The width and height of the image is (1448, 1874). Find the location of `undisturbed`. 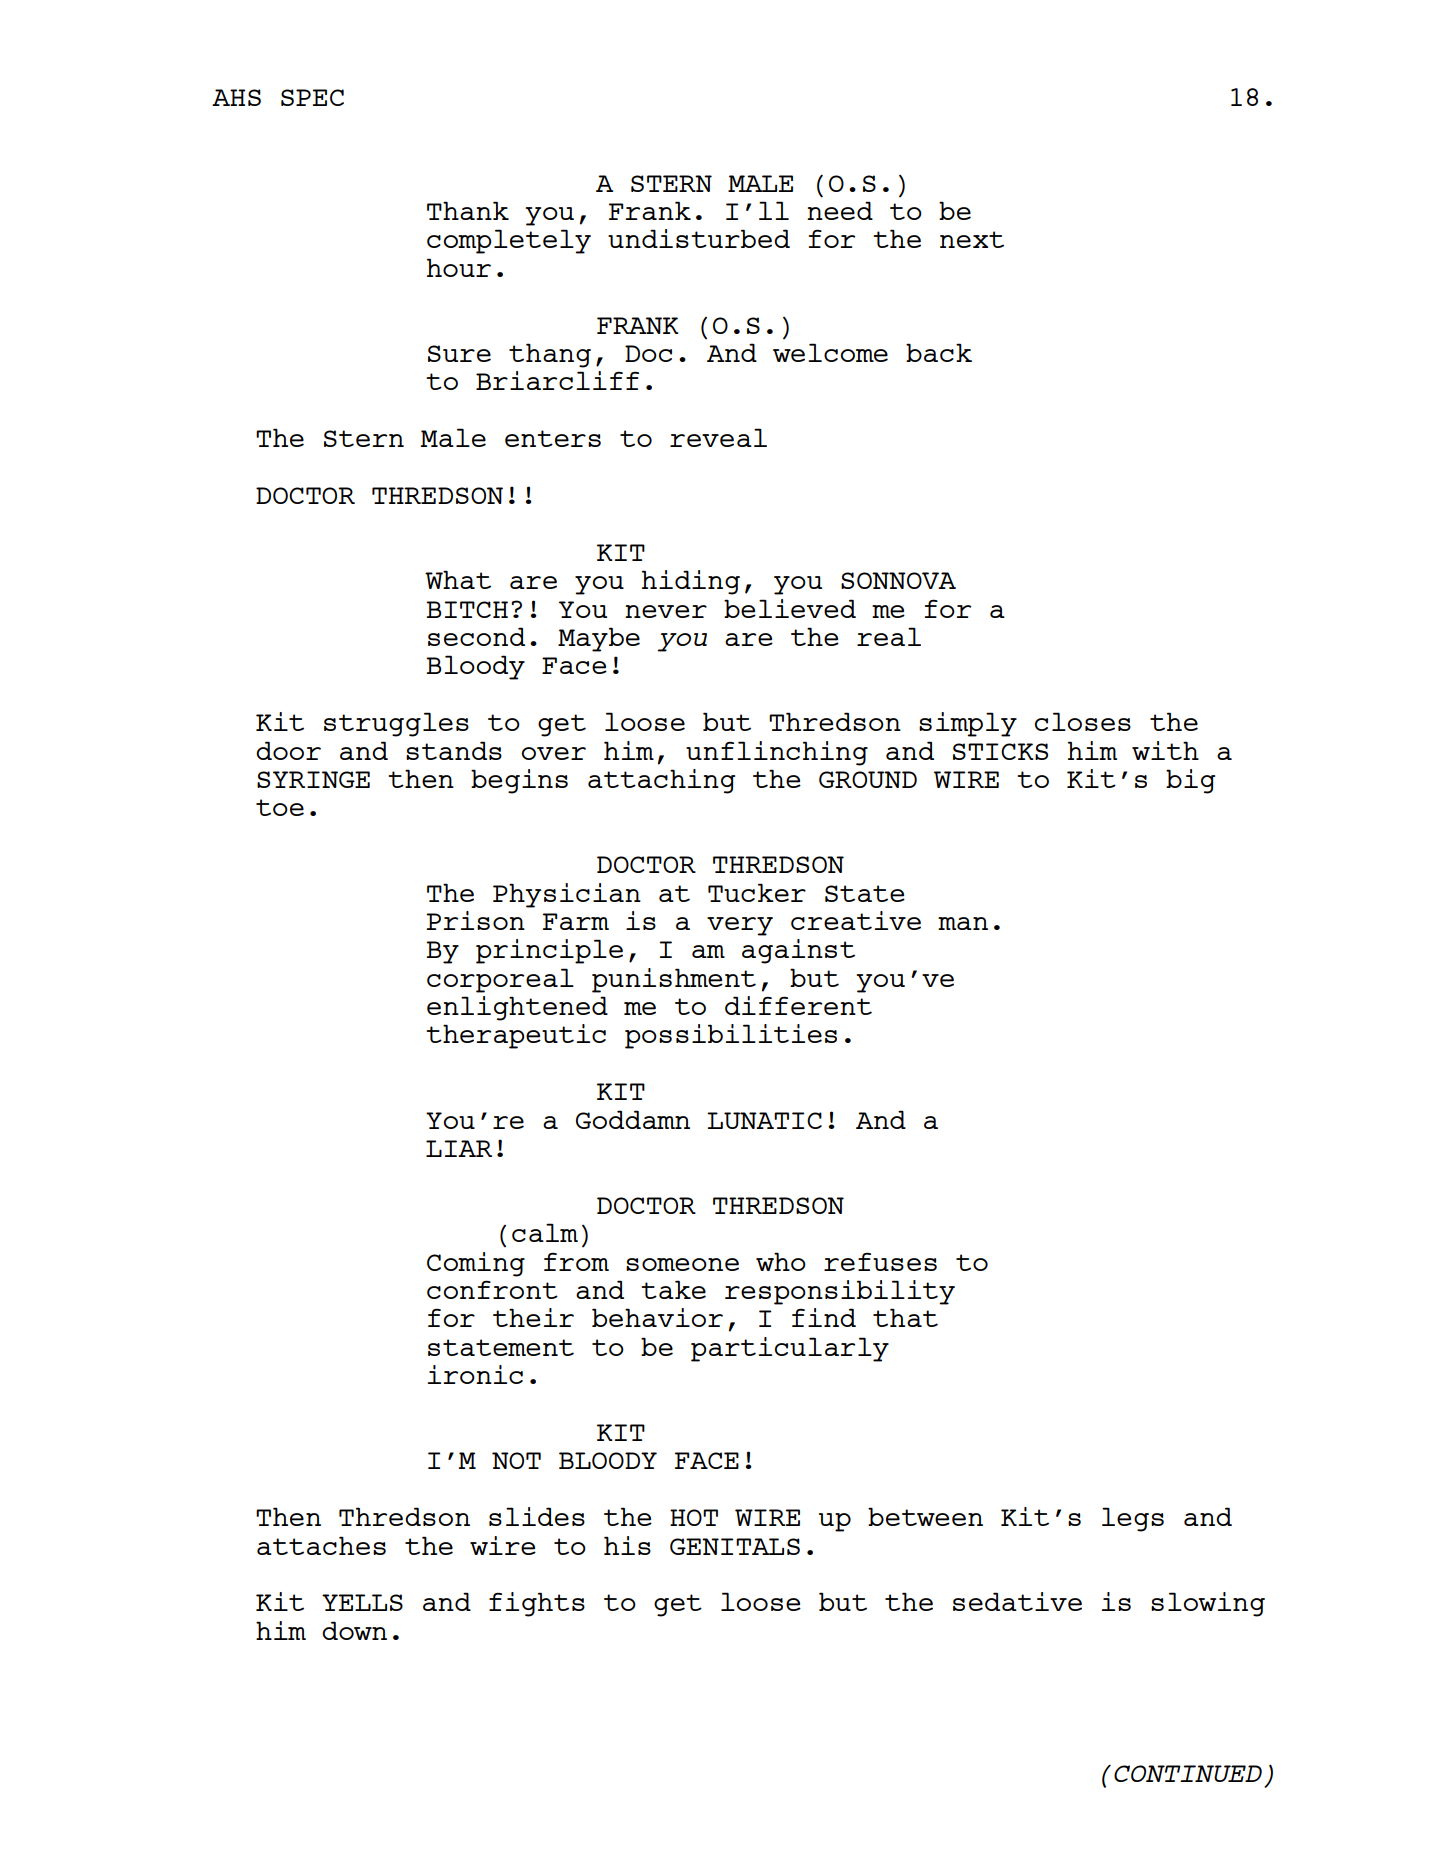

undisturbed is located at coordinates (699, 238).
